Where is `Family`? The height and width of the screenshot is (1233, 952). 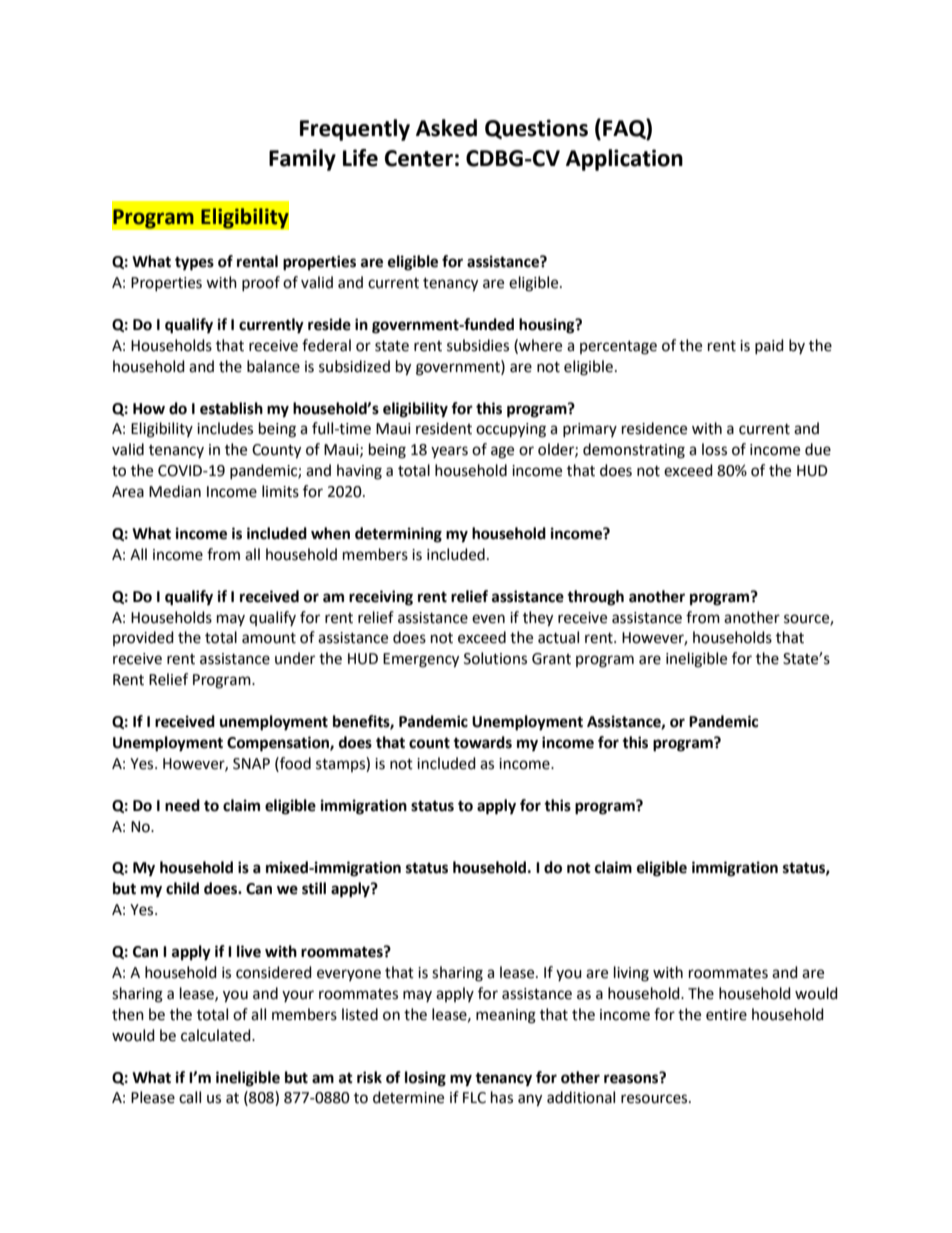 Family is located at coordinates (302, 160).
